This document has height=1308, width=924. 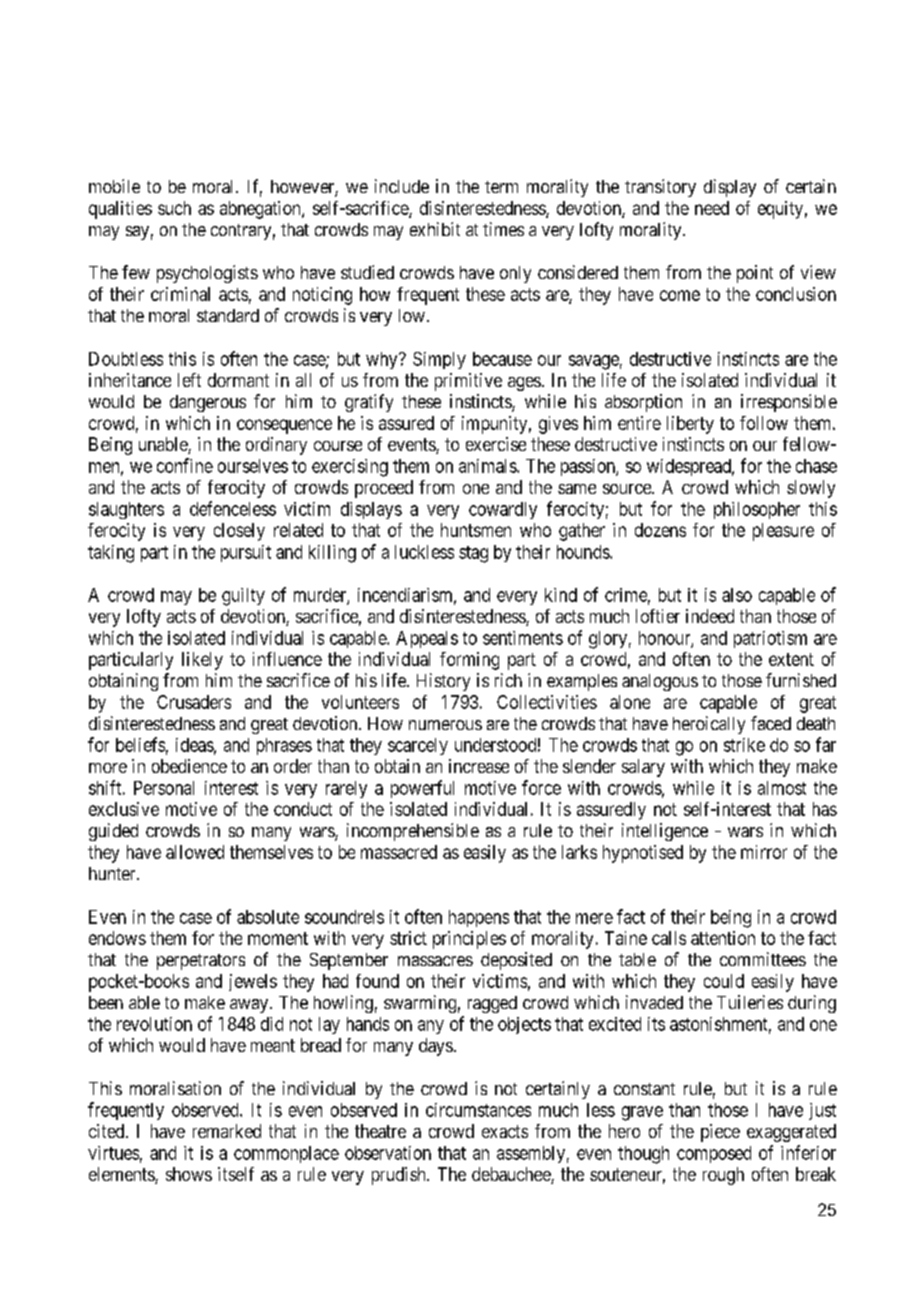 What do you see at coordinates (194, 702) in the document?
I see `Crusaders` at bounding box center [194, 702].
